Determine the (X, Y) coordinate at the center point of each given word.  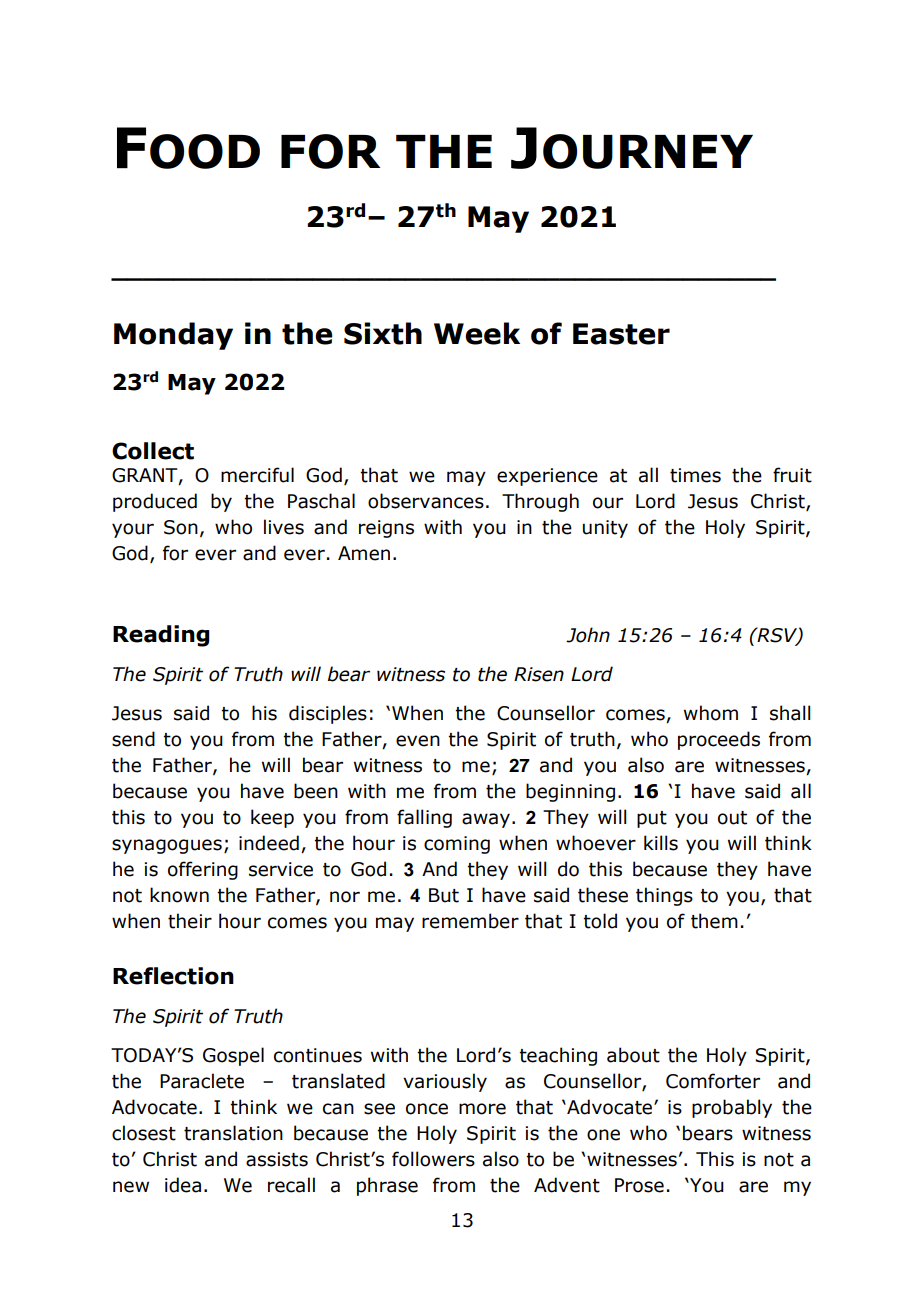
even (418, 741)
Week (477, 333)
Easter (621, 334)
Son (181, 527)
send (133, 739)
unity (605, 529)
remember (470, 921)
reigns (386, 529)
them (714, 921)
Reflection (173, 976)
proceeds (719, 740)
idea (183, 1185)
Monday (173, 336)
